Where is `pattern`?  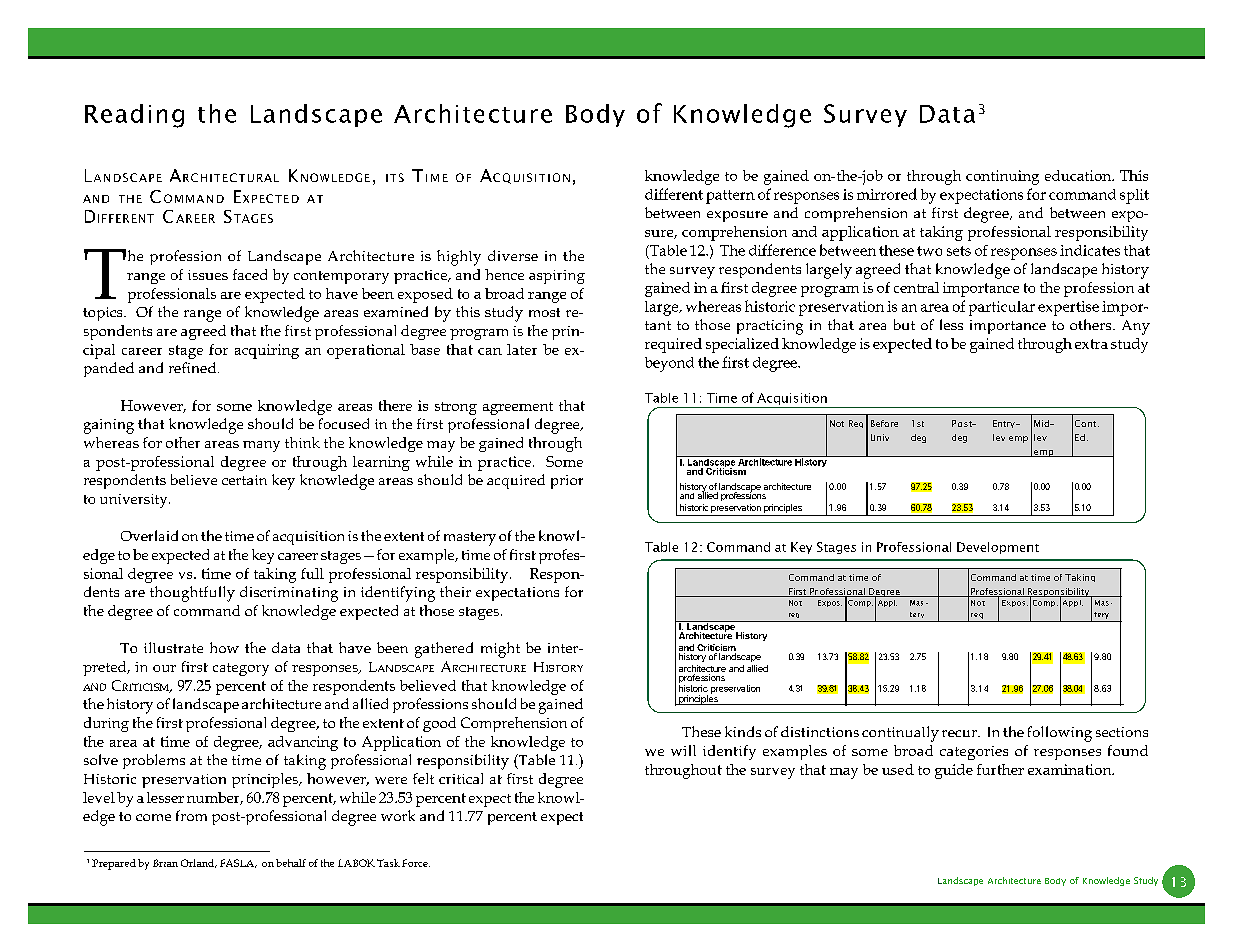 pattern is located at coordinates (730, 197).
